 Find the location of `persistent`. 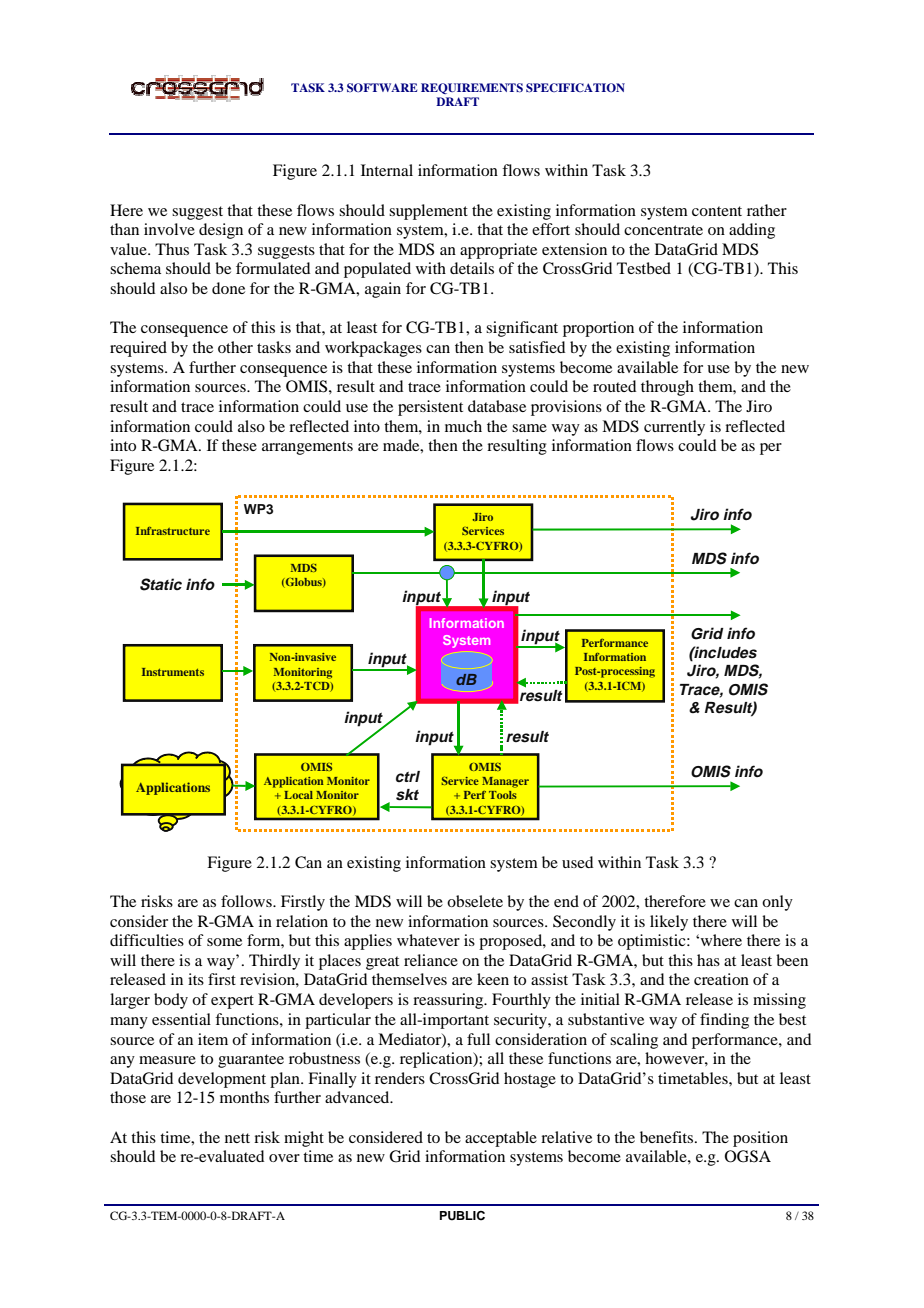

persistent is located at coordinates (430, 408).
